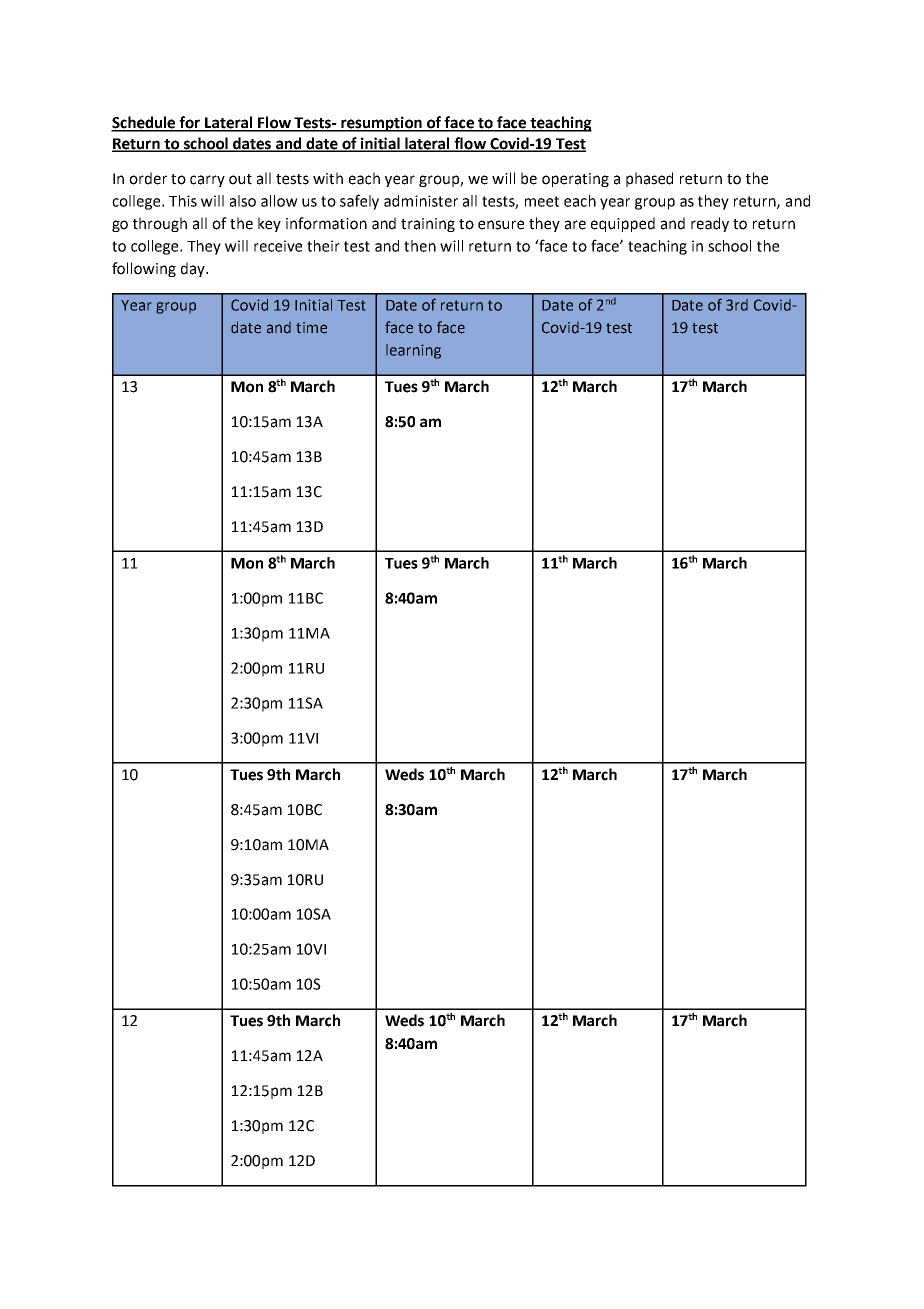 This page has height=1309, width=924. I want to click on learning, so click(413, 351).
